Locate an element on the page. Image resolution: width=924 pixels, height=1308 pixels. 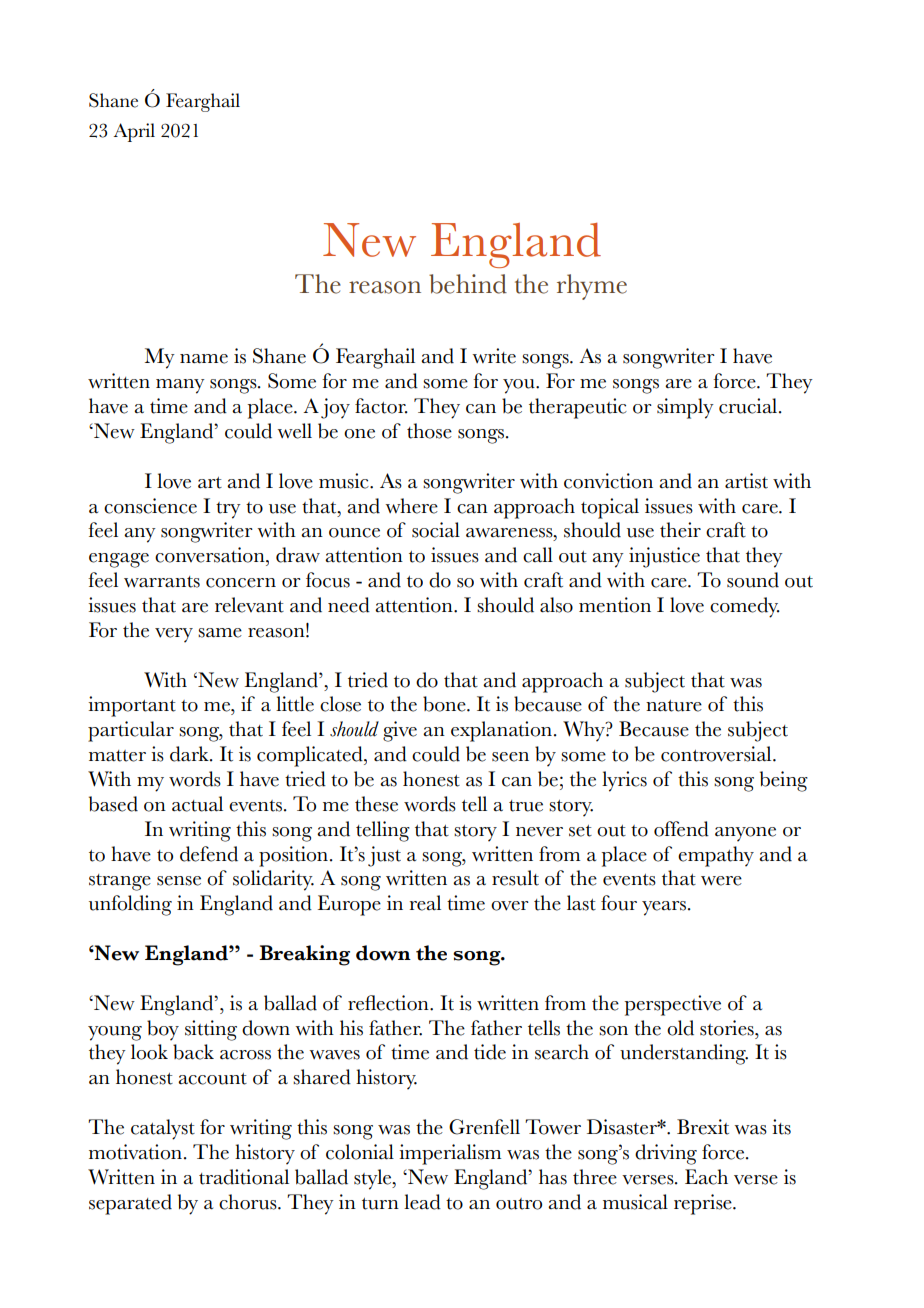
traditional is located at coordinates (244, 1177).
